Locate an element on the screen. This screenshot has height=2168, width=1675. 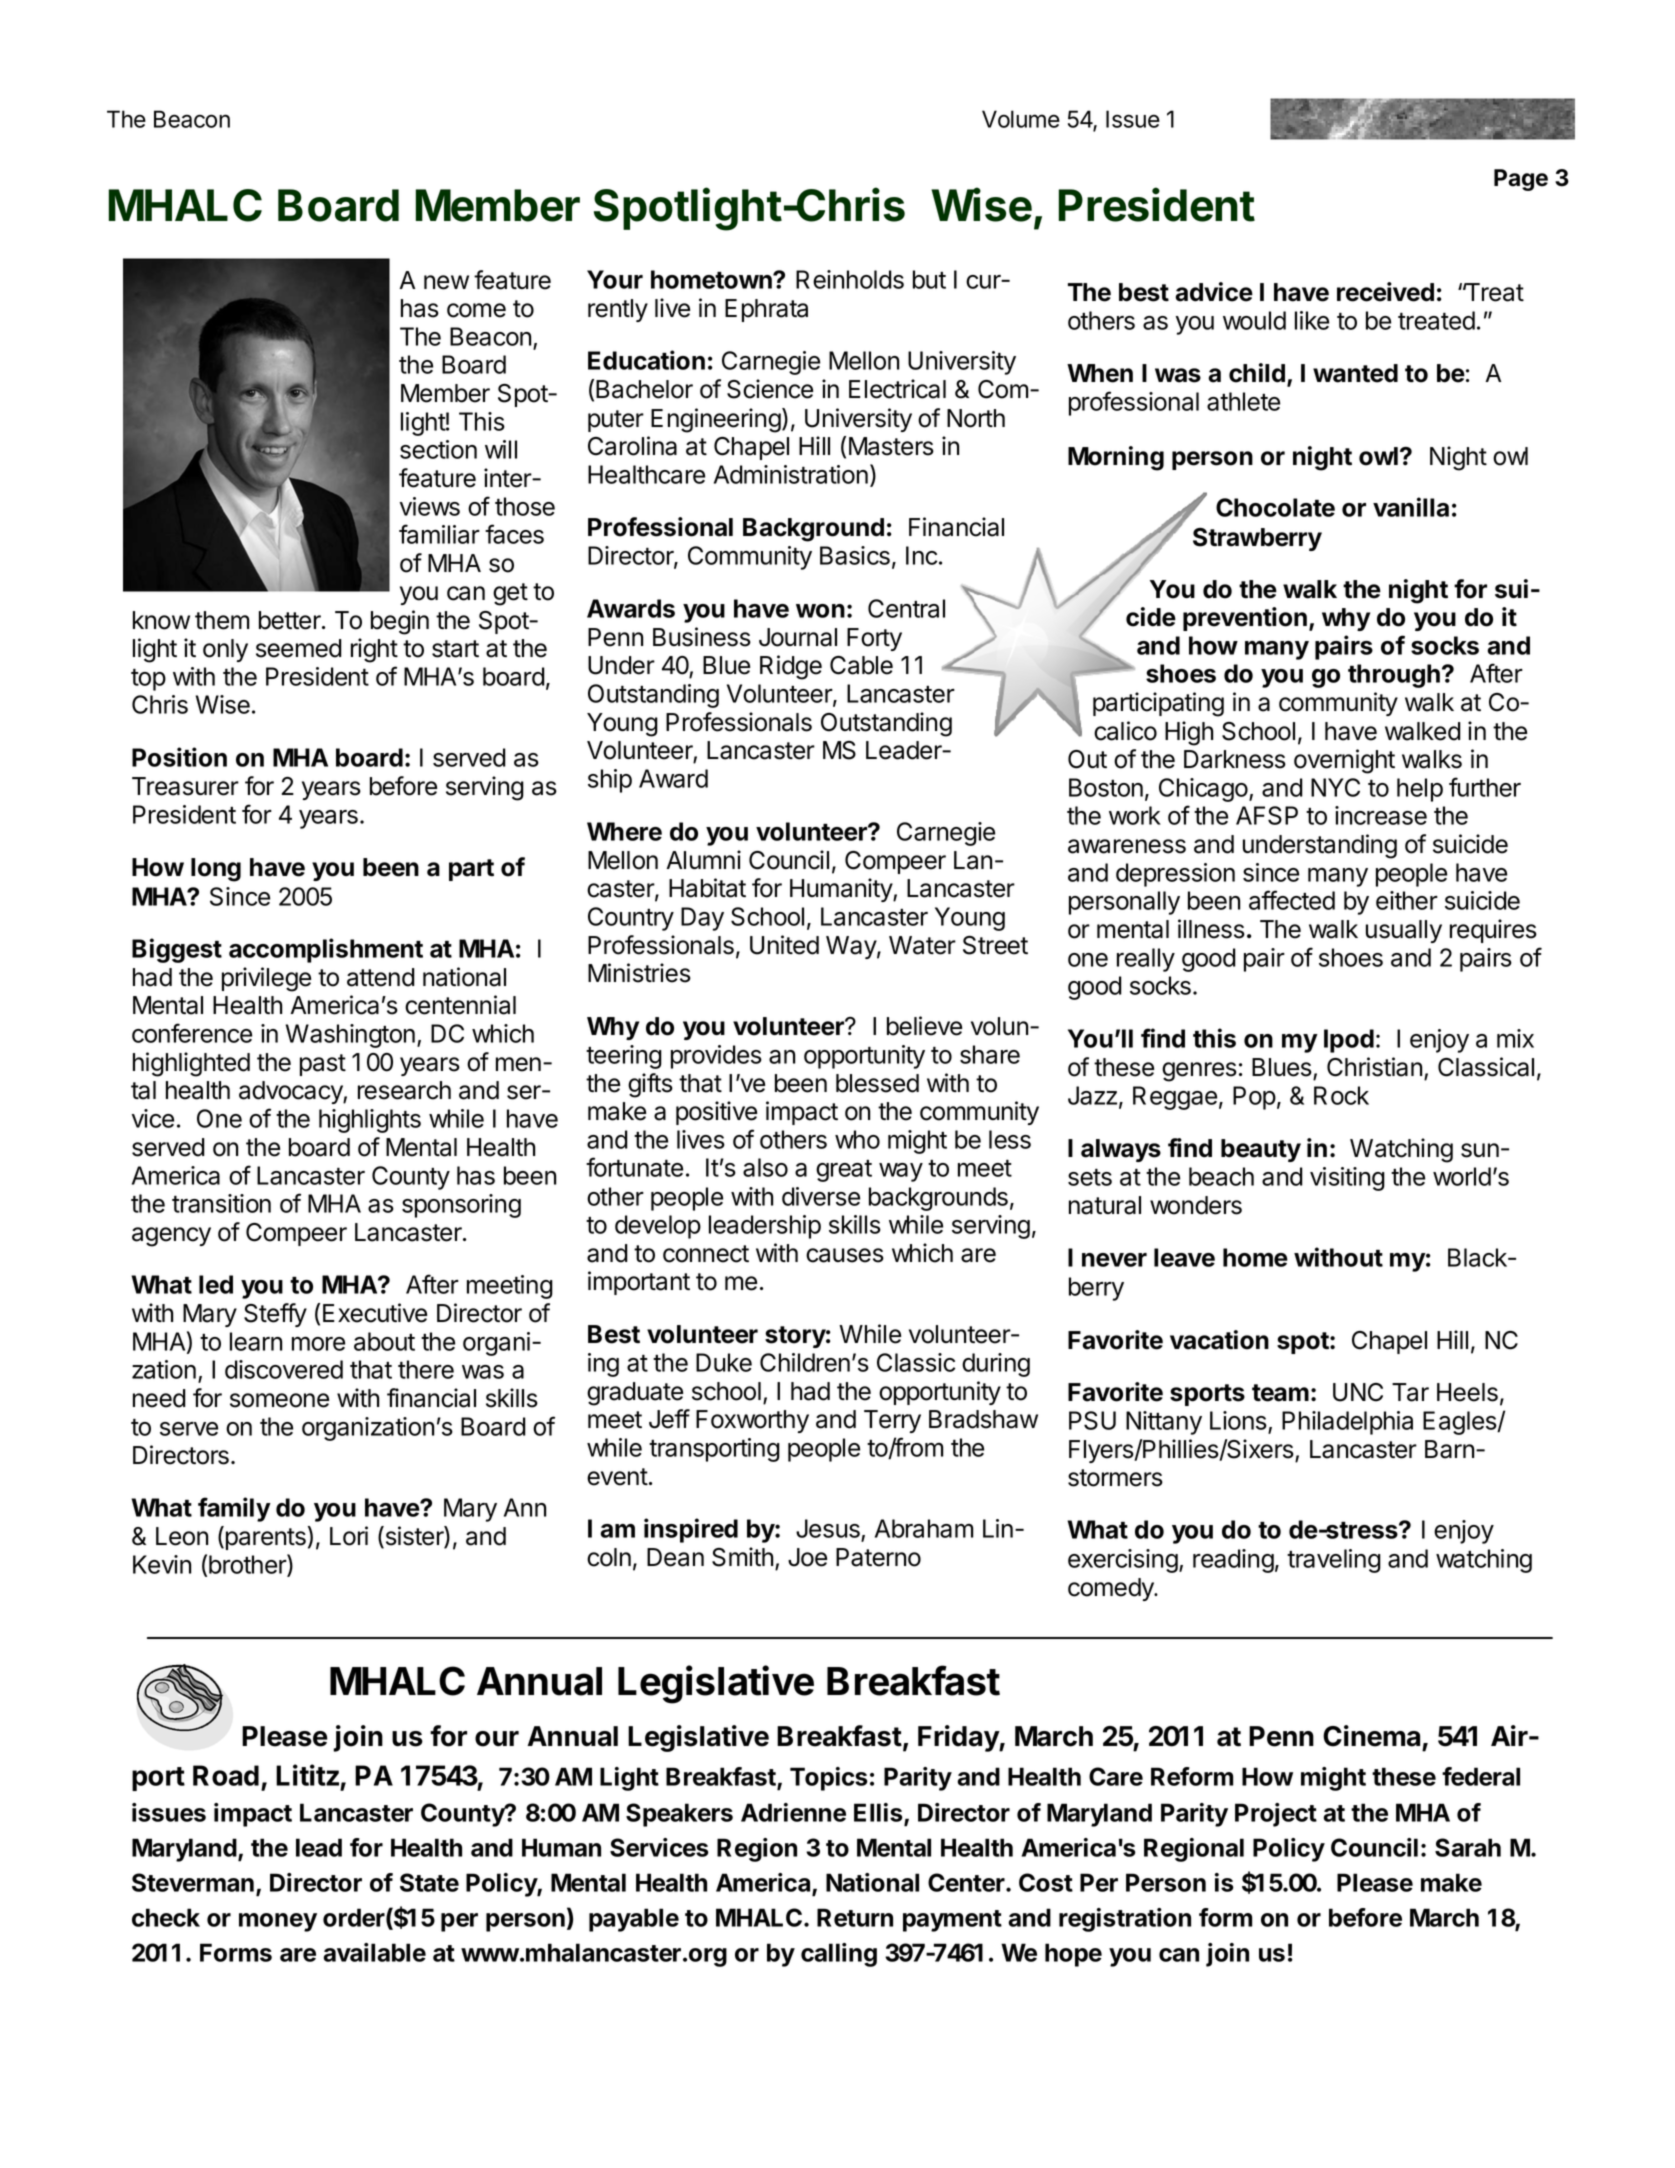
money is located at coordinates (278, 1922).
